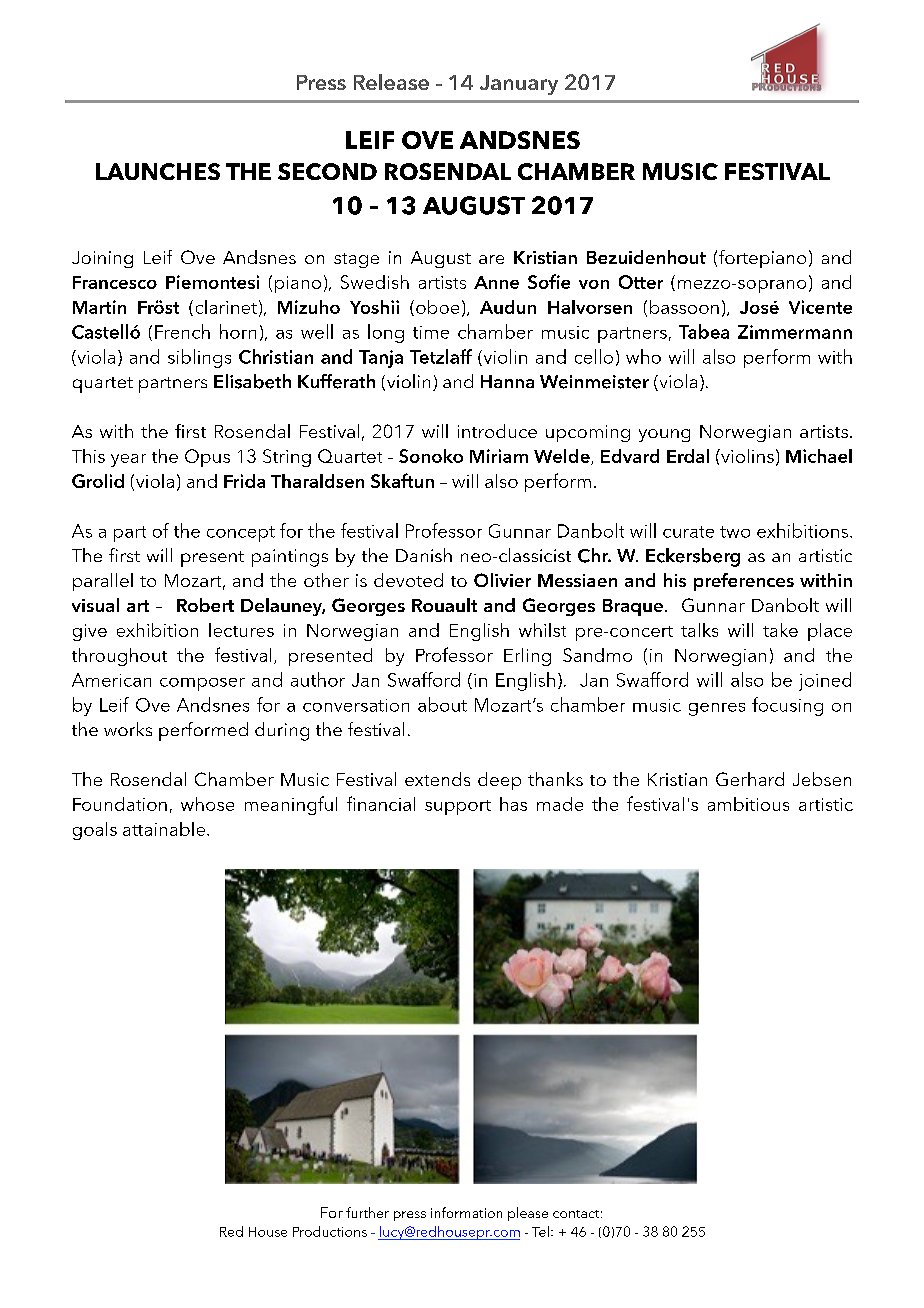 The width and height of the image is (924, 1308). Describe the element at coordinates (466, 1212) in the image. I see `information` at that location.
